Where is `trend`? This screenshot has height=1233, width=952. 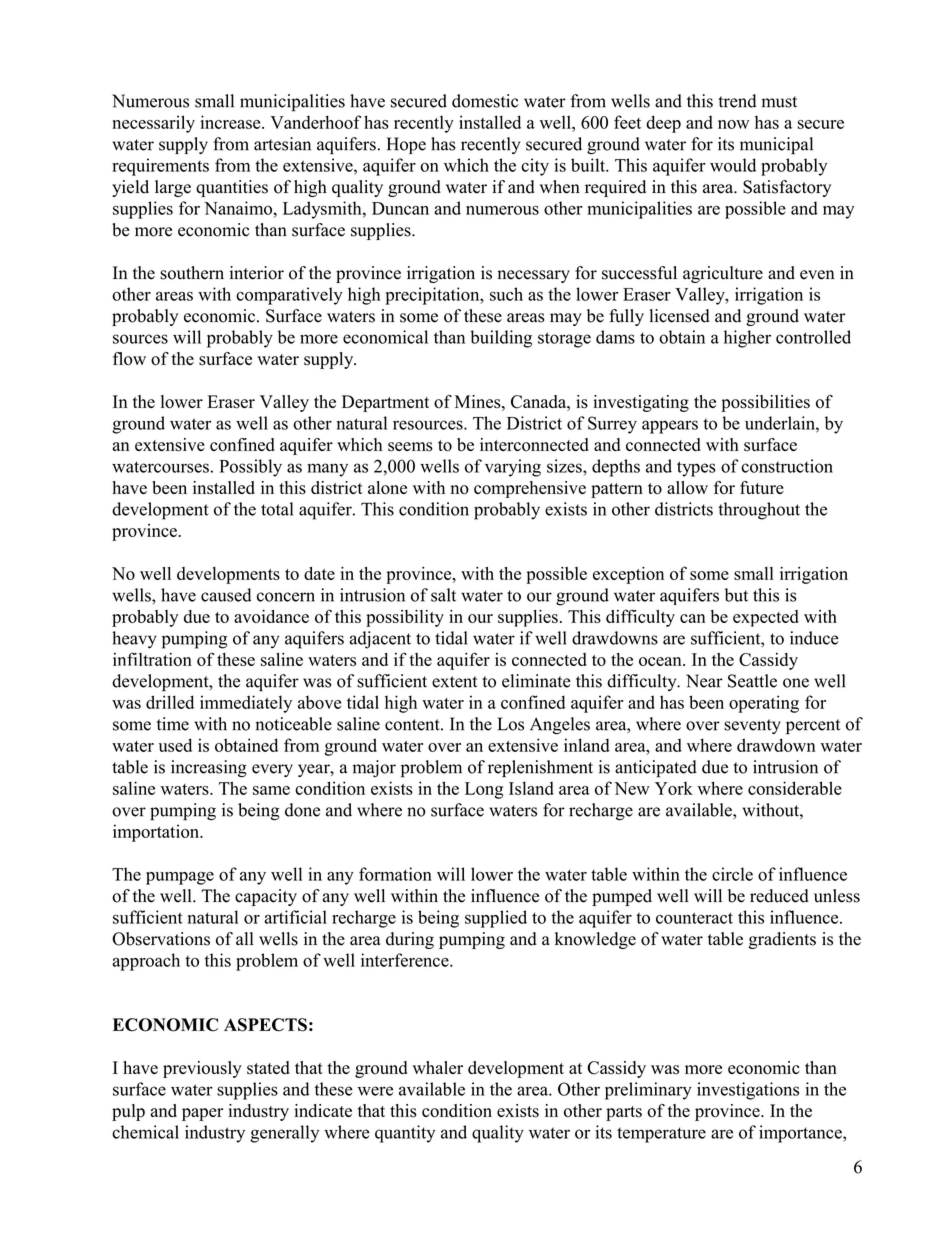
trend is located at coordinates (737, 101).
